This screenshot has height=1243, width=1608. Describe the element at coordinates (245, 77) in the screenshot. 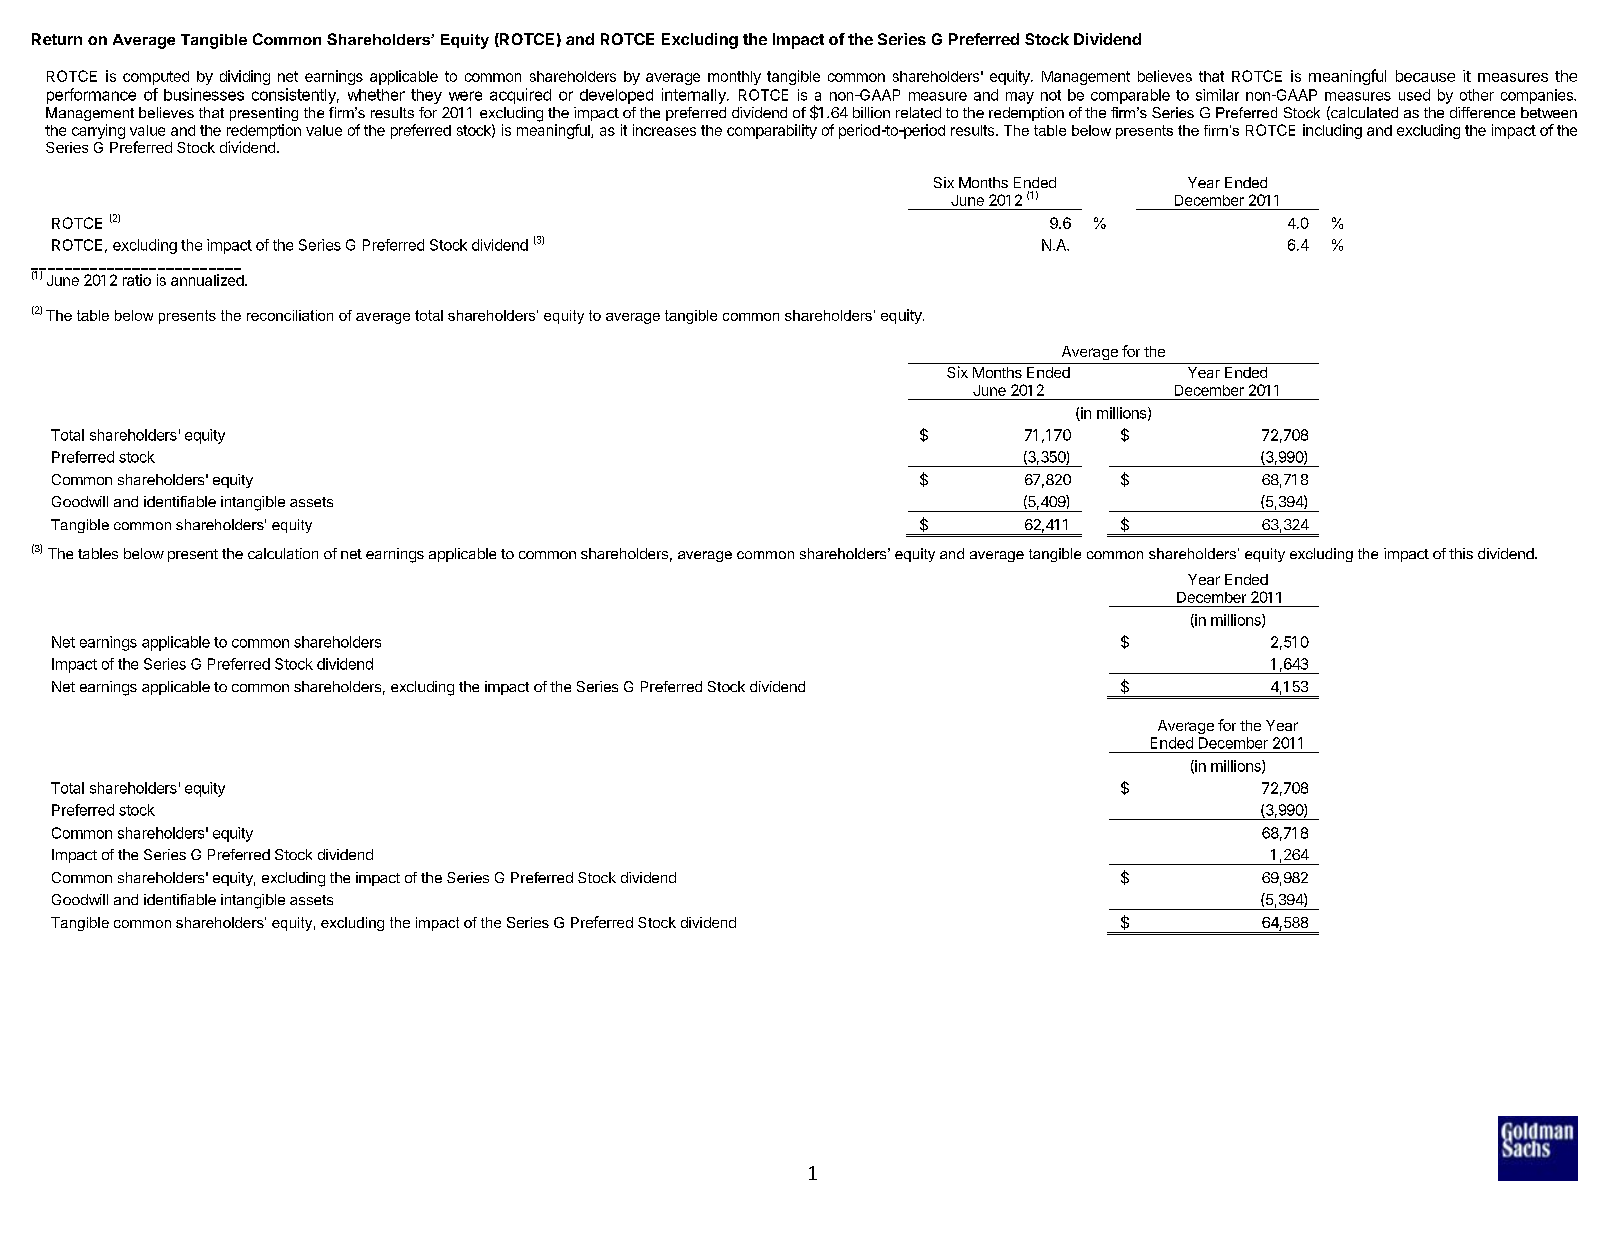

I see `dividing` at that location.
